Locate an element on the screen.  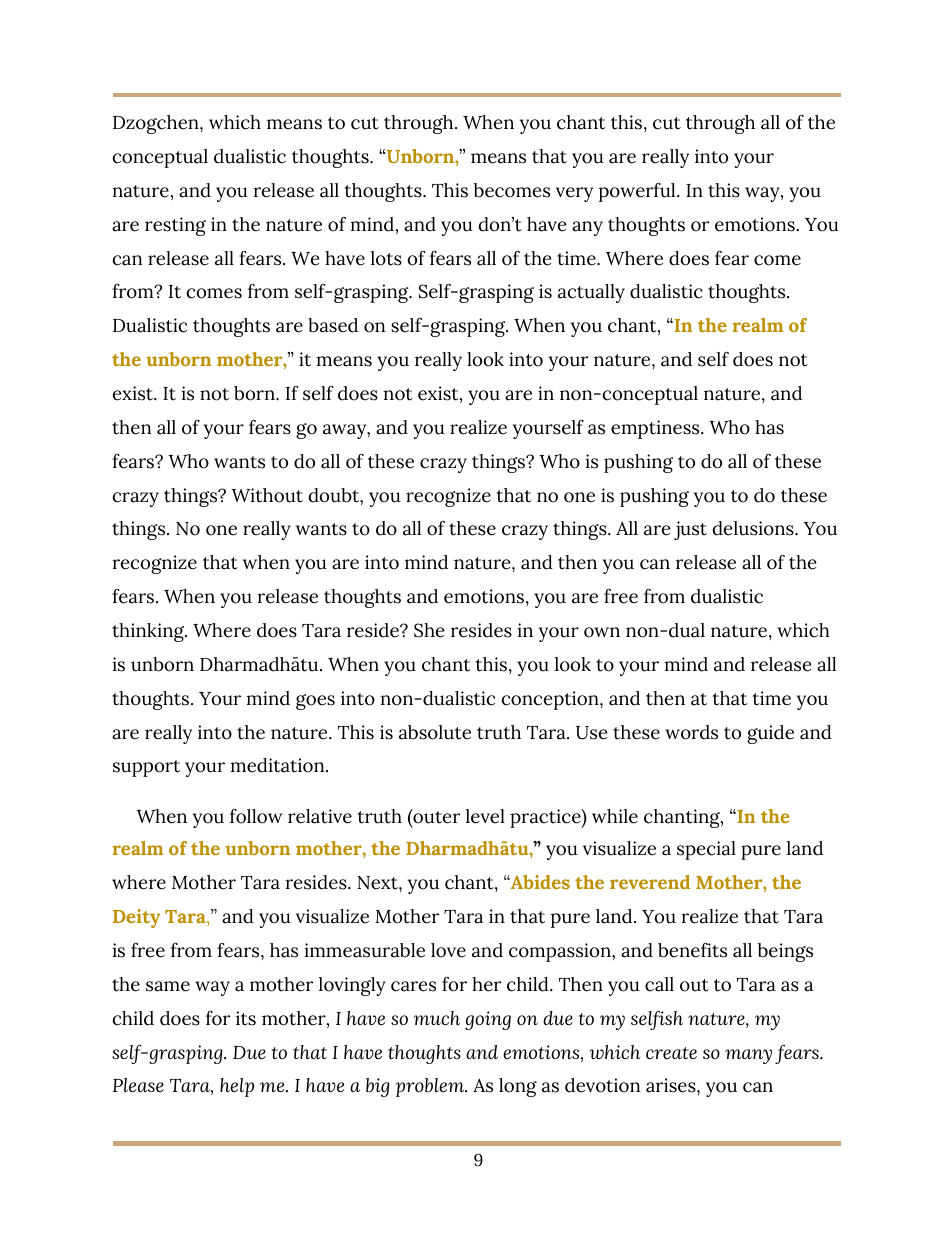
problem is located at coordinates (431, 1087).
